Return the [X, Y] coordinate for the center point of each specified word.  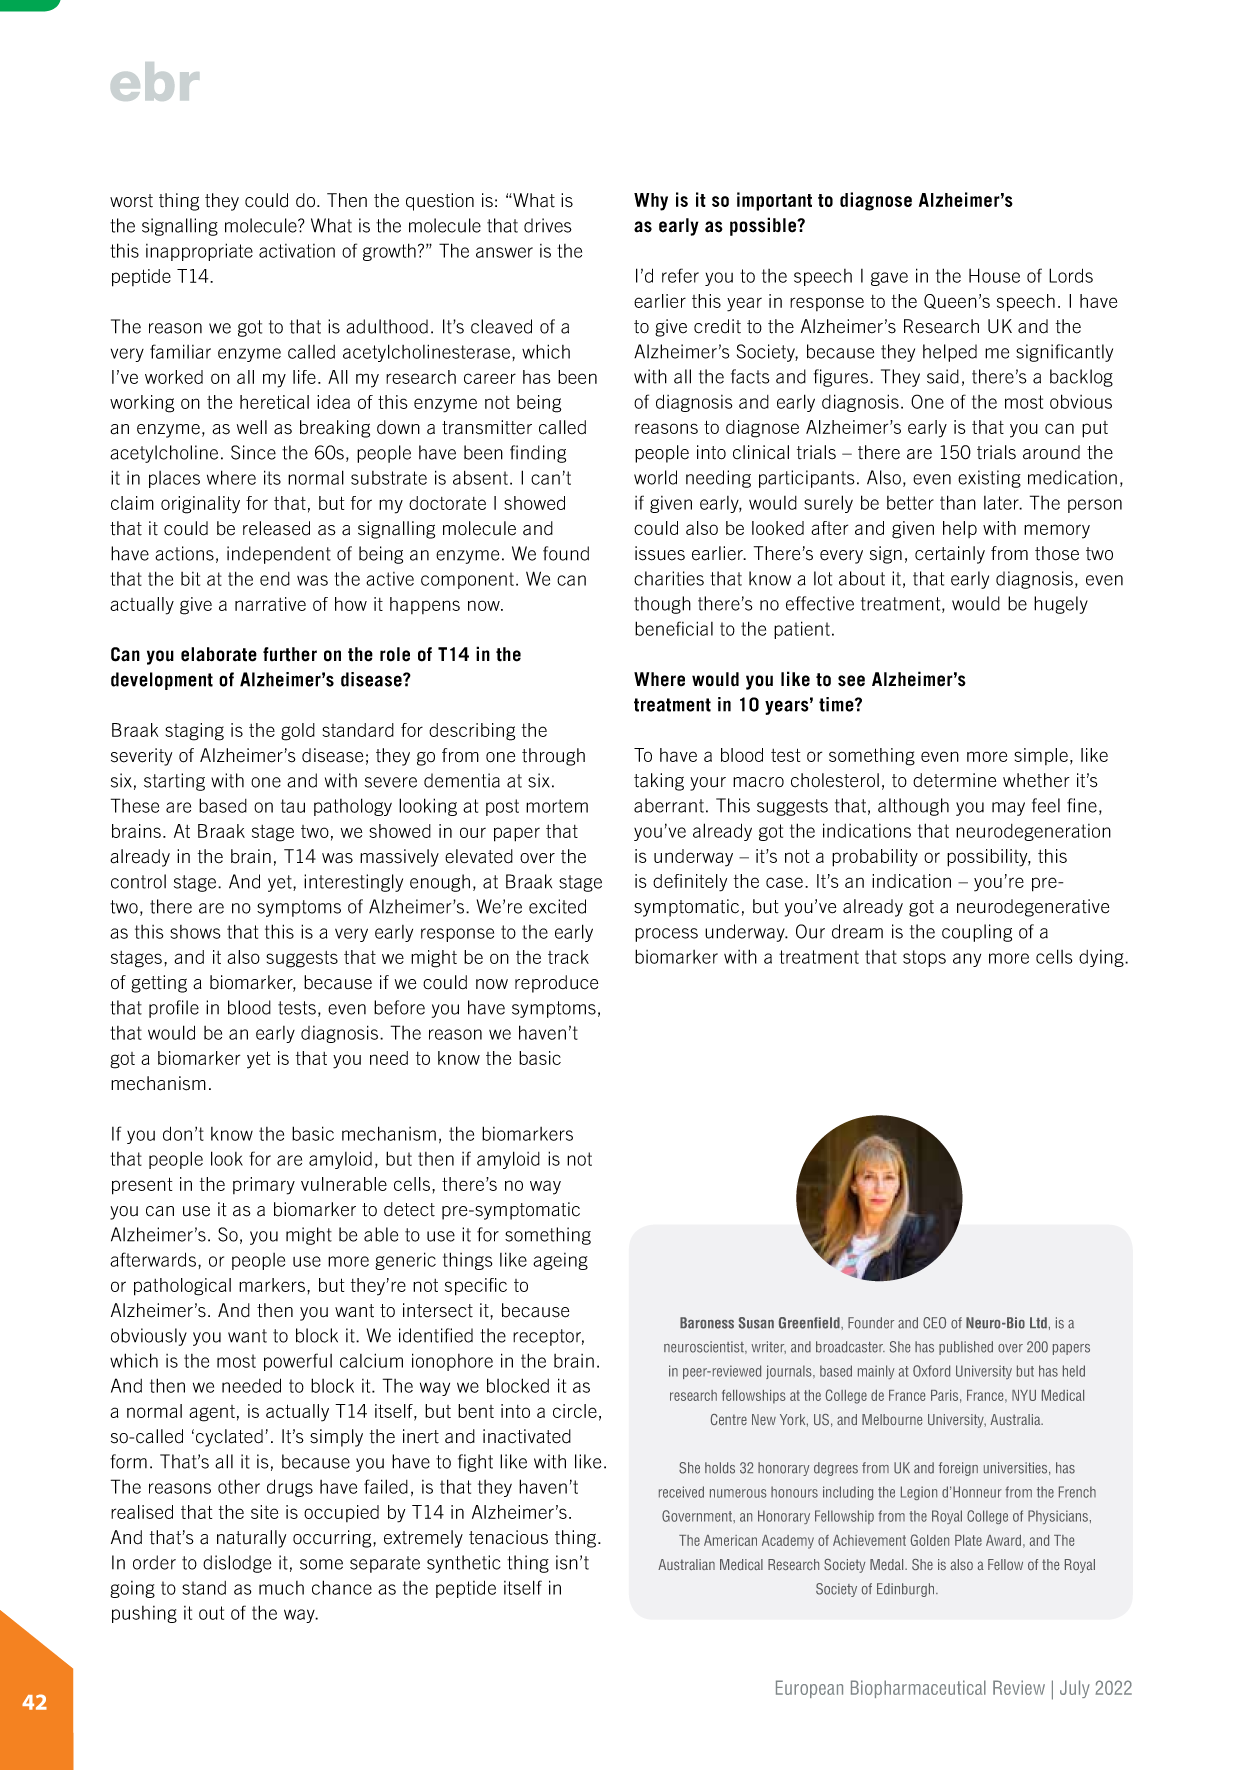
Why [651, 202]
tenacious [508, 1537]
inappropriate [199, 252]
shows [195, 932]
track [568, 957]
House [994, 275]
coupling [977, 933]
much [281, 1588]
